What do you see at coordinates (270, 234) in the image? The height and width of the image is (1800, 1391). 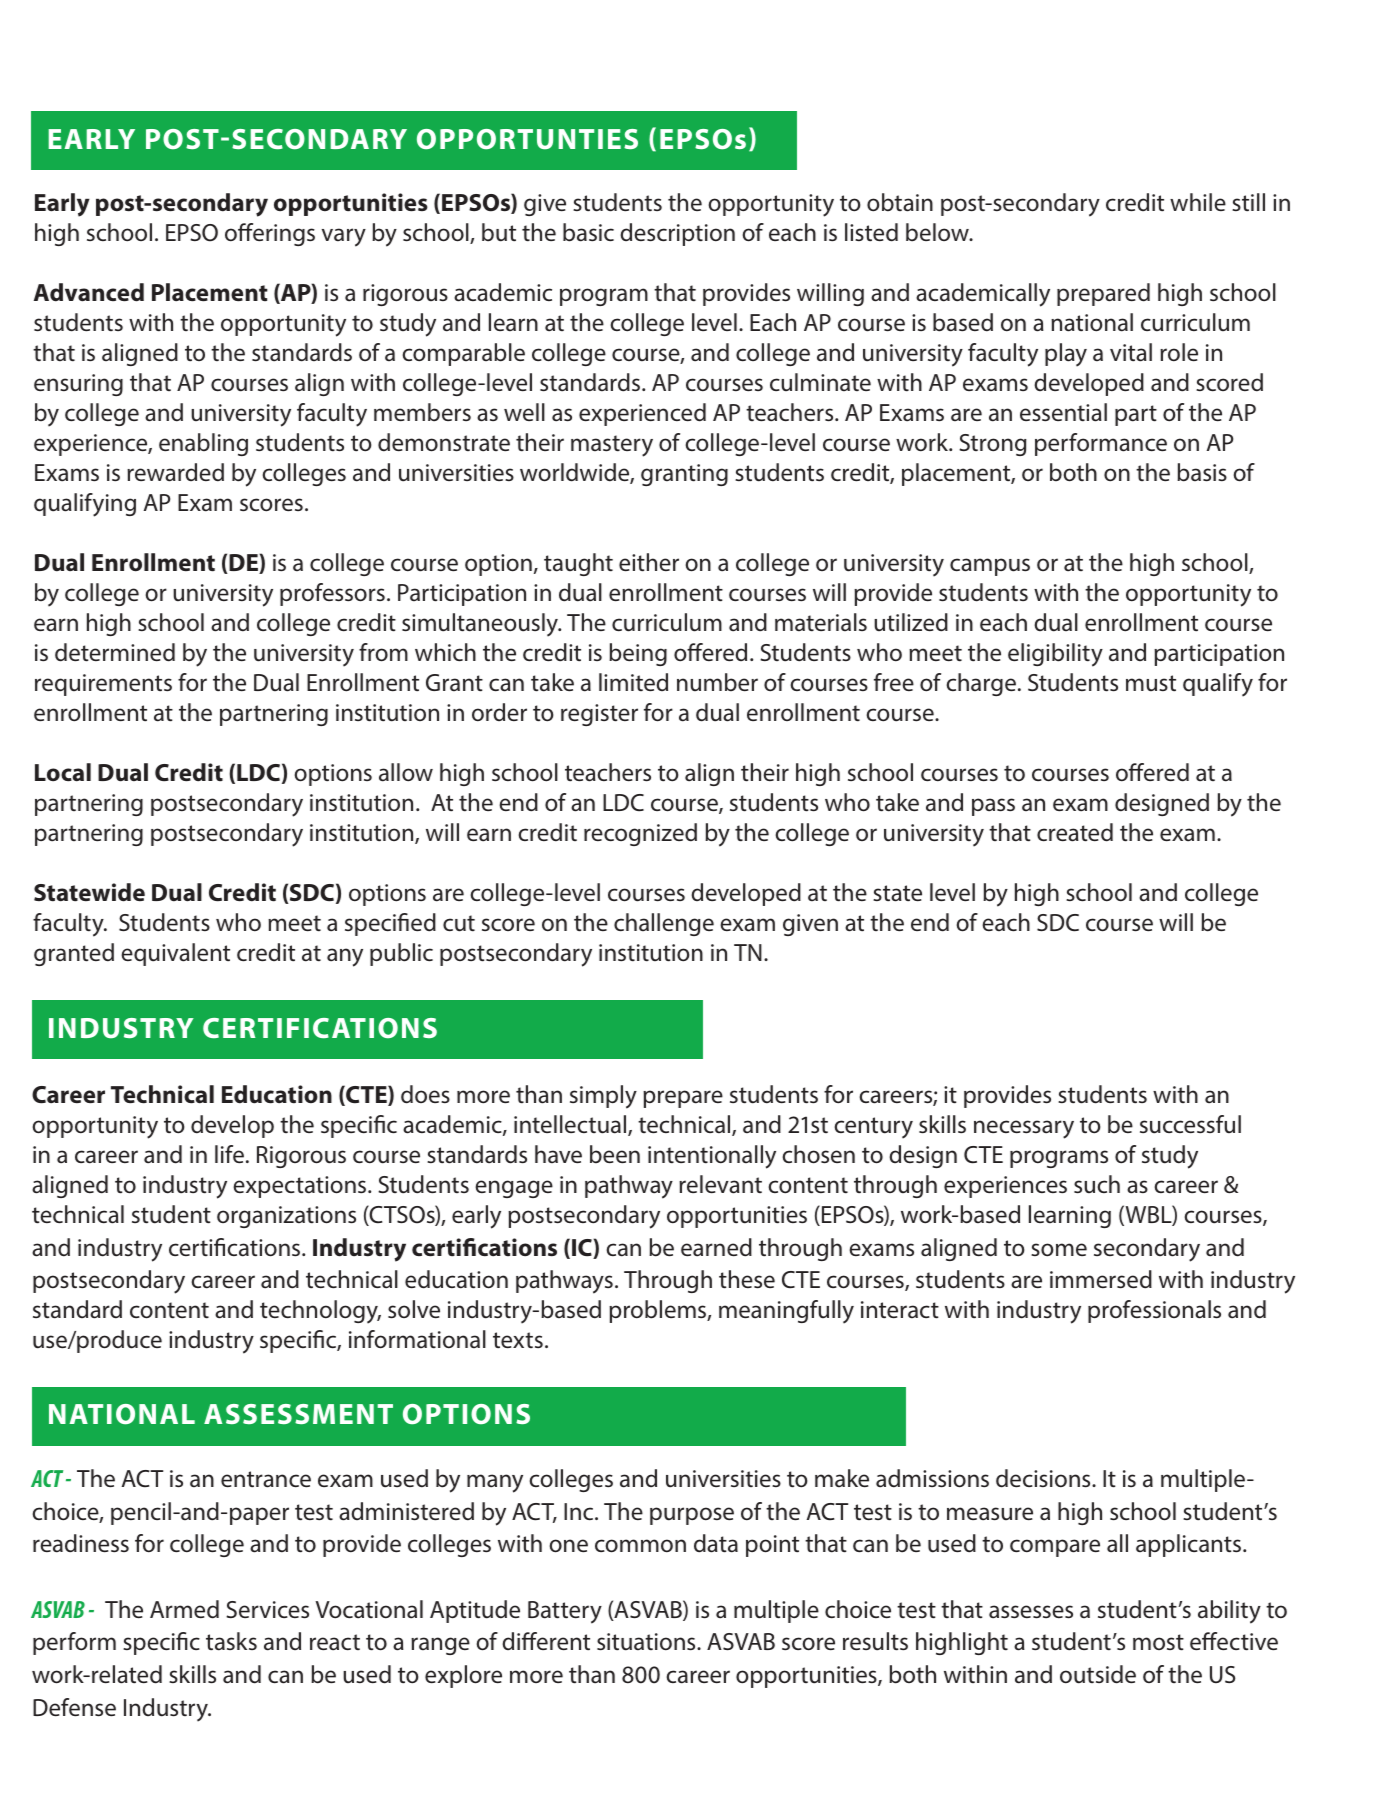 I see `offerings` at bounding box center [270, 234].
